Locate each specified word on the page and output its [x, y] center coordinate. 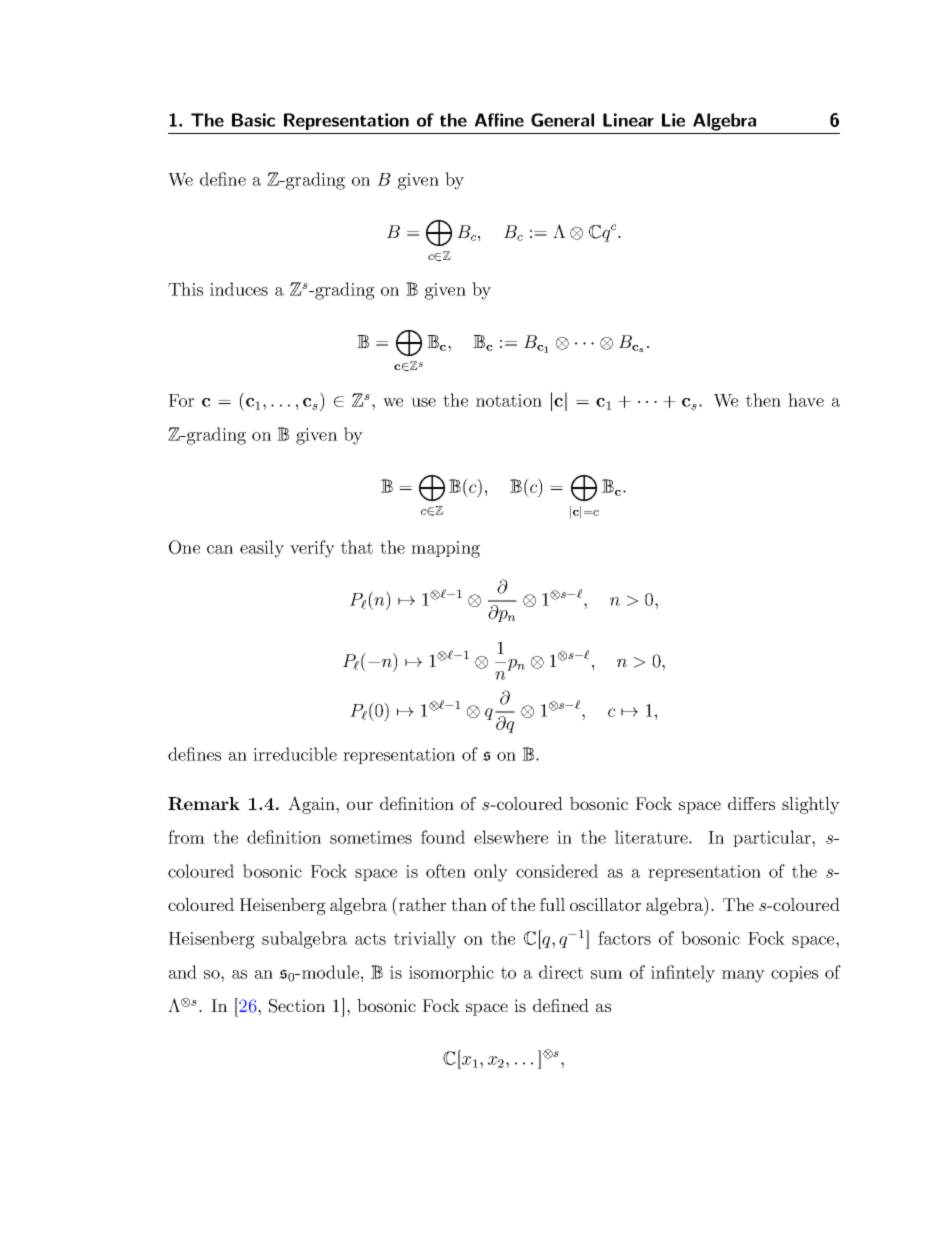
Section [297, 1006]
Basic [253, 120]
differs [751, 803]
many [743, 976]
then [763, 400]
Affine [499, 120]
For [181, 400]
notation [509, 400]
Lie [673, 120]
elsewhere [511, 837]
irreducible [295, 754]
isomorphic [451, 973]
